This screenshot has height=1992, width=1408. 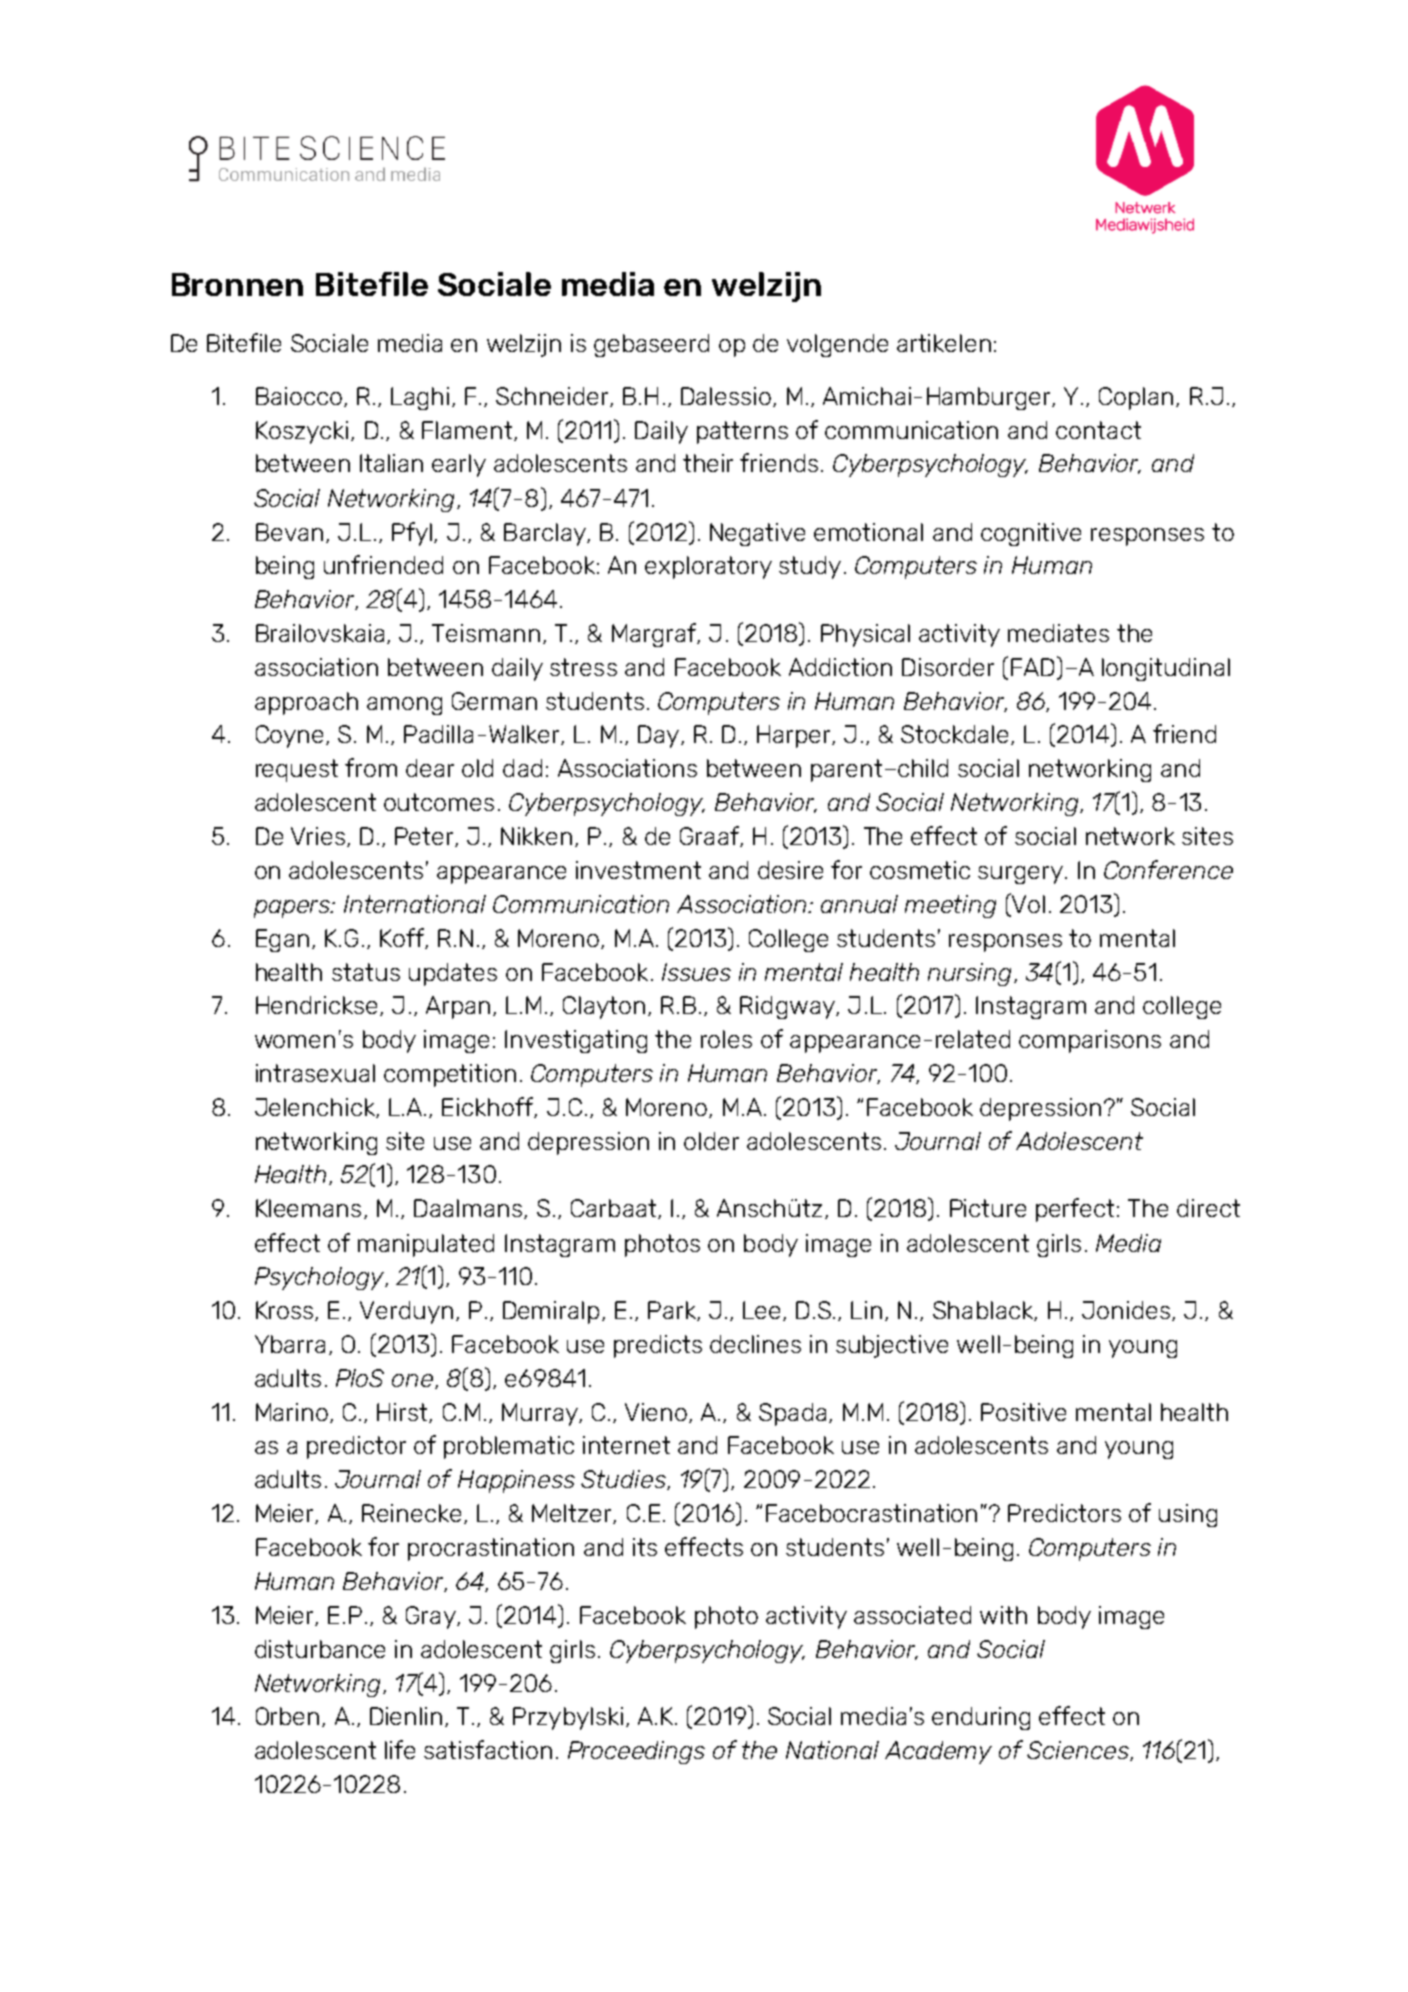 I want to click on contact, so click(x=1098, y=430).
